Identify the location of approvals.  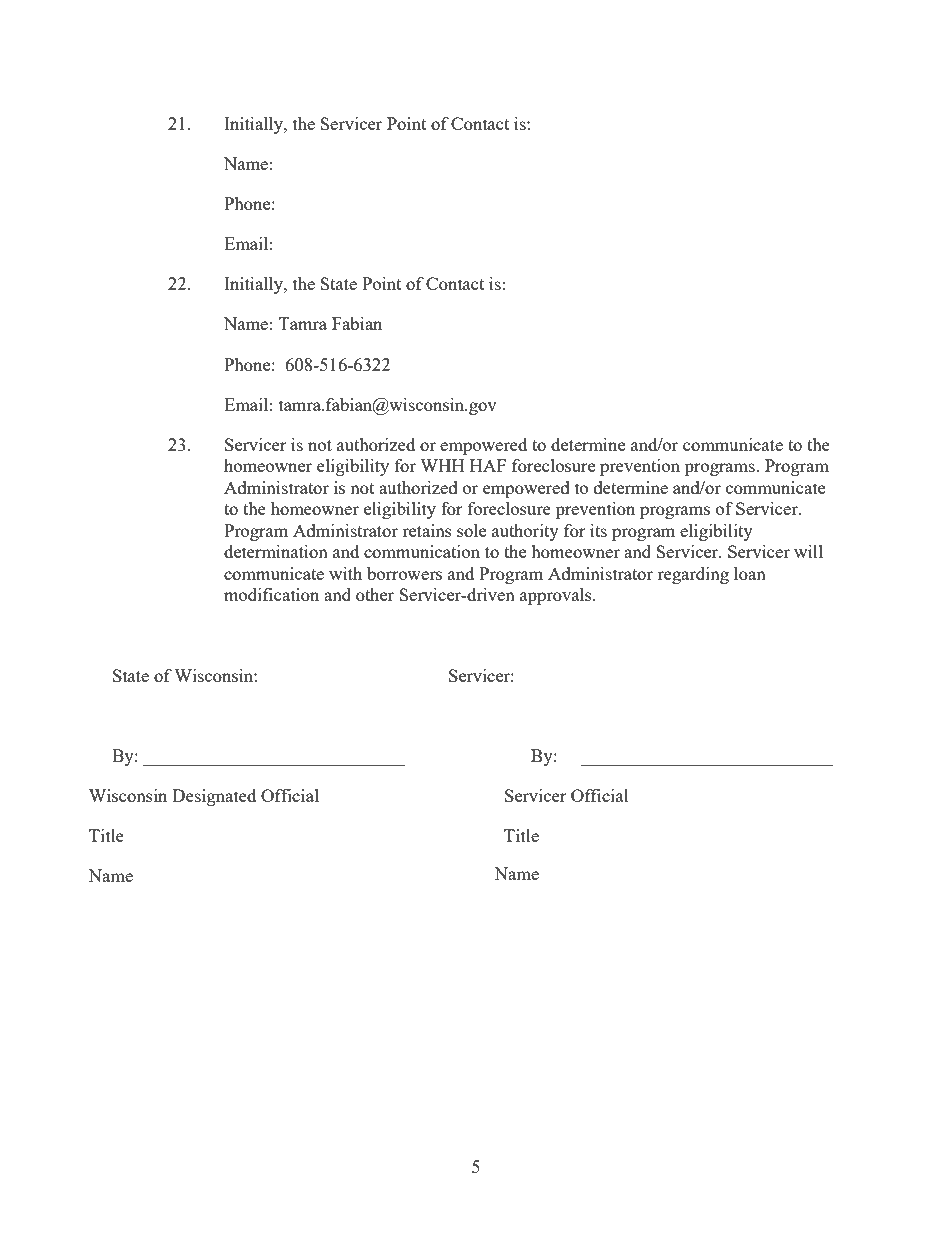
(557, 596).
